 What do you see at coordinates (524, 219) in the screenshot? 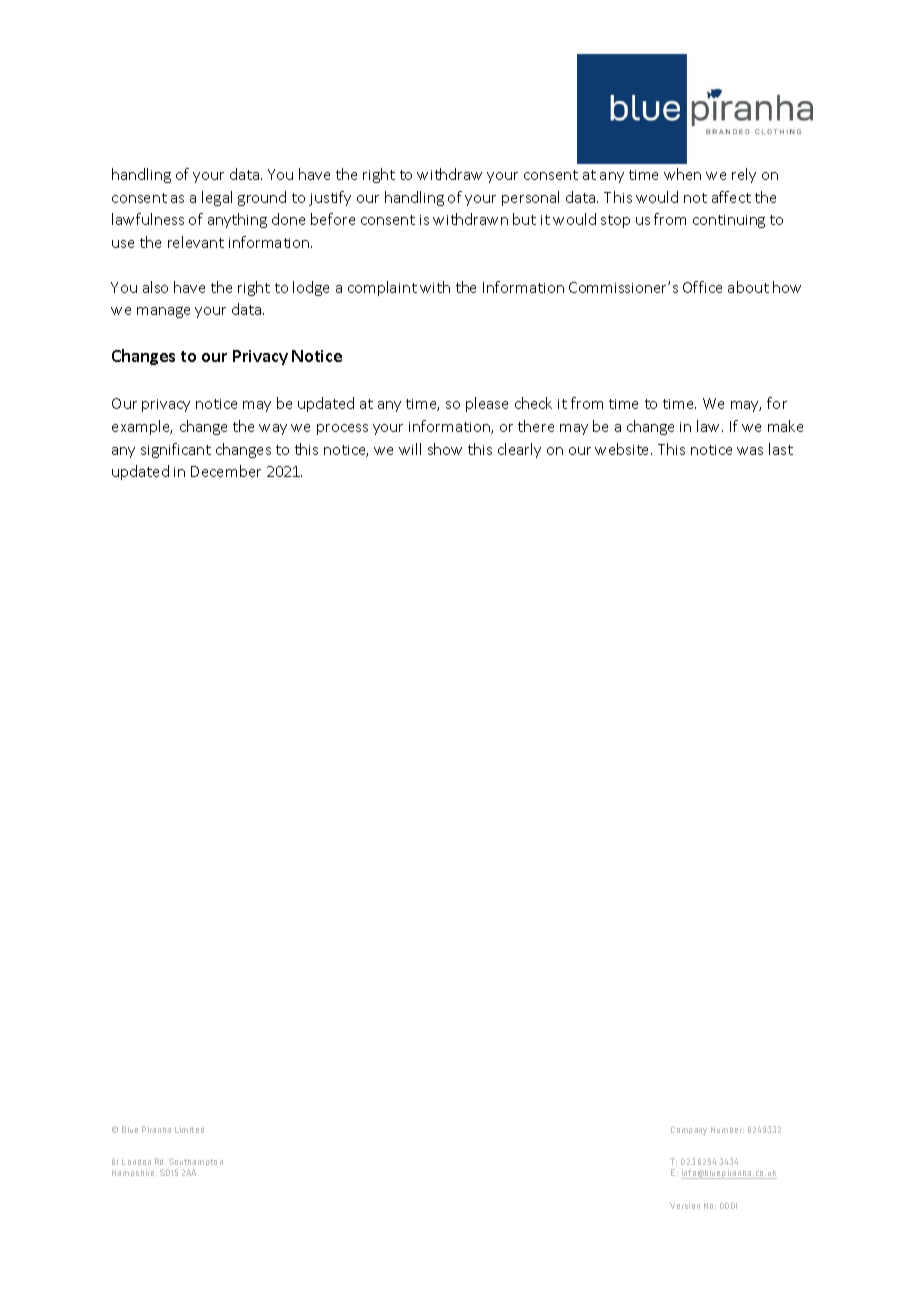
I see `but` at bounding box center [524, 219].
